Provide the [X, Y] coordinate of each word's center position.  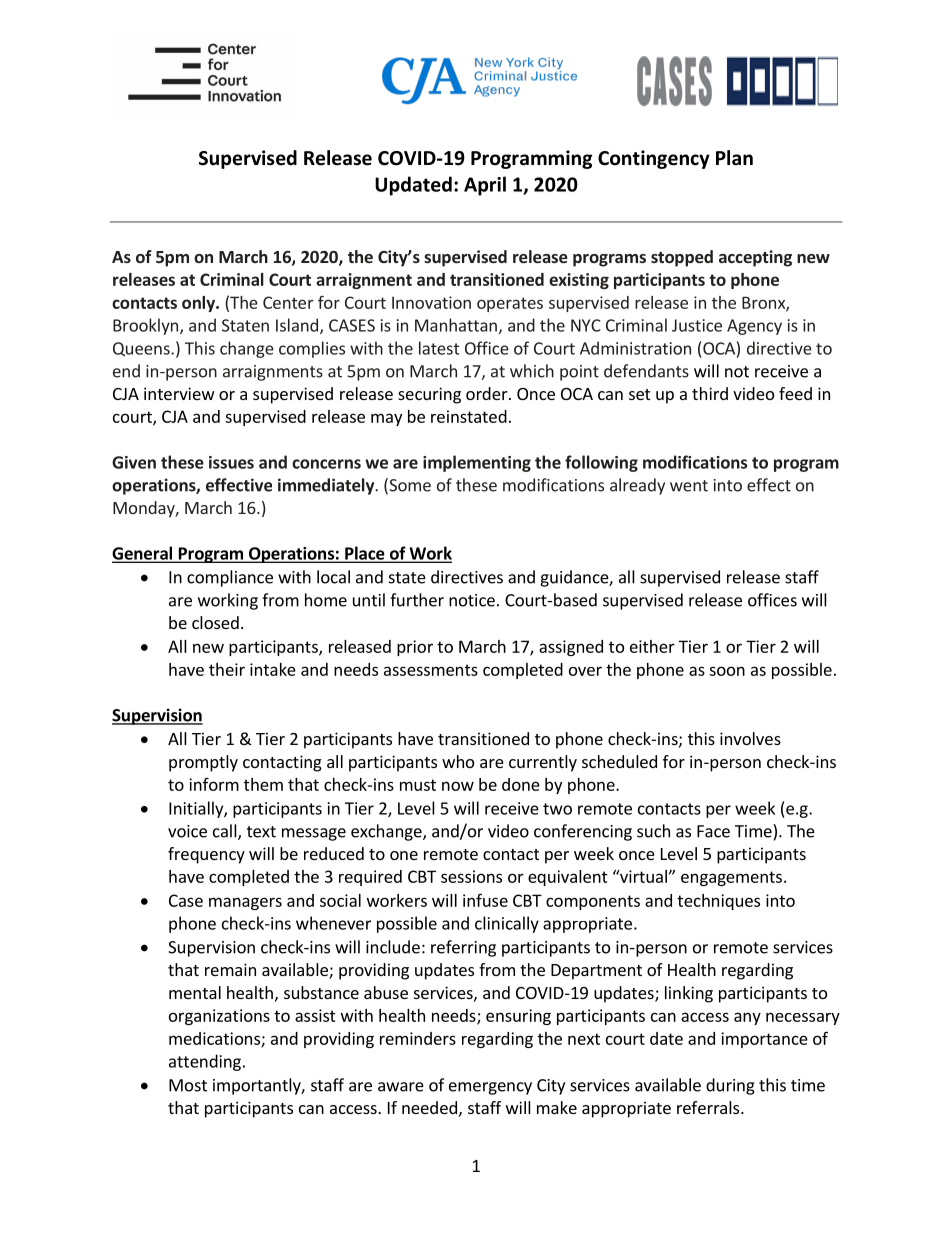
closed [215, 622]
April [485, 186]
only [199, 304]
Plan [734, 158]
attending [205, 1062]
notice [472, 600]
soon [727, 671]
